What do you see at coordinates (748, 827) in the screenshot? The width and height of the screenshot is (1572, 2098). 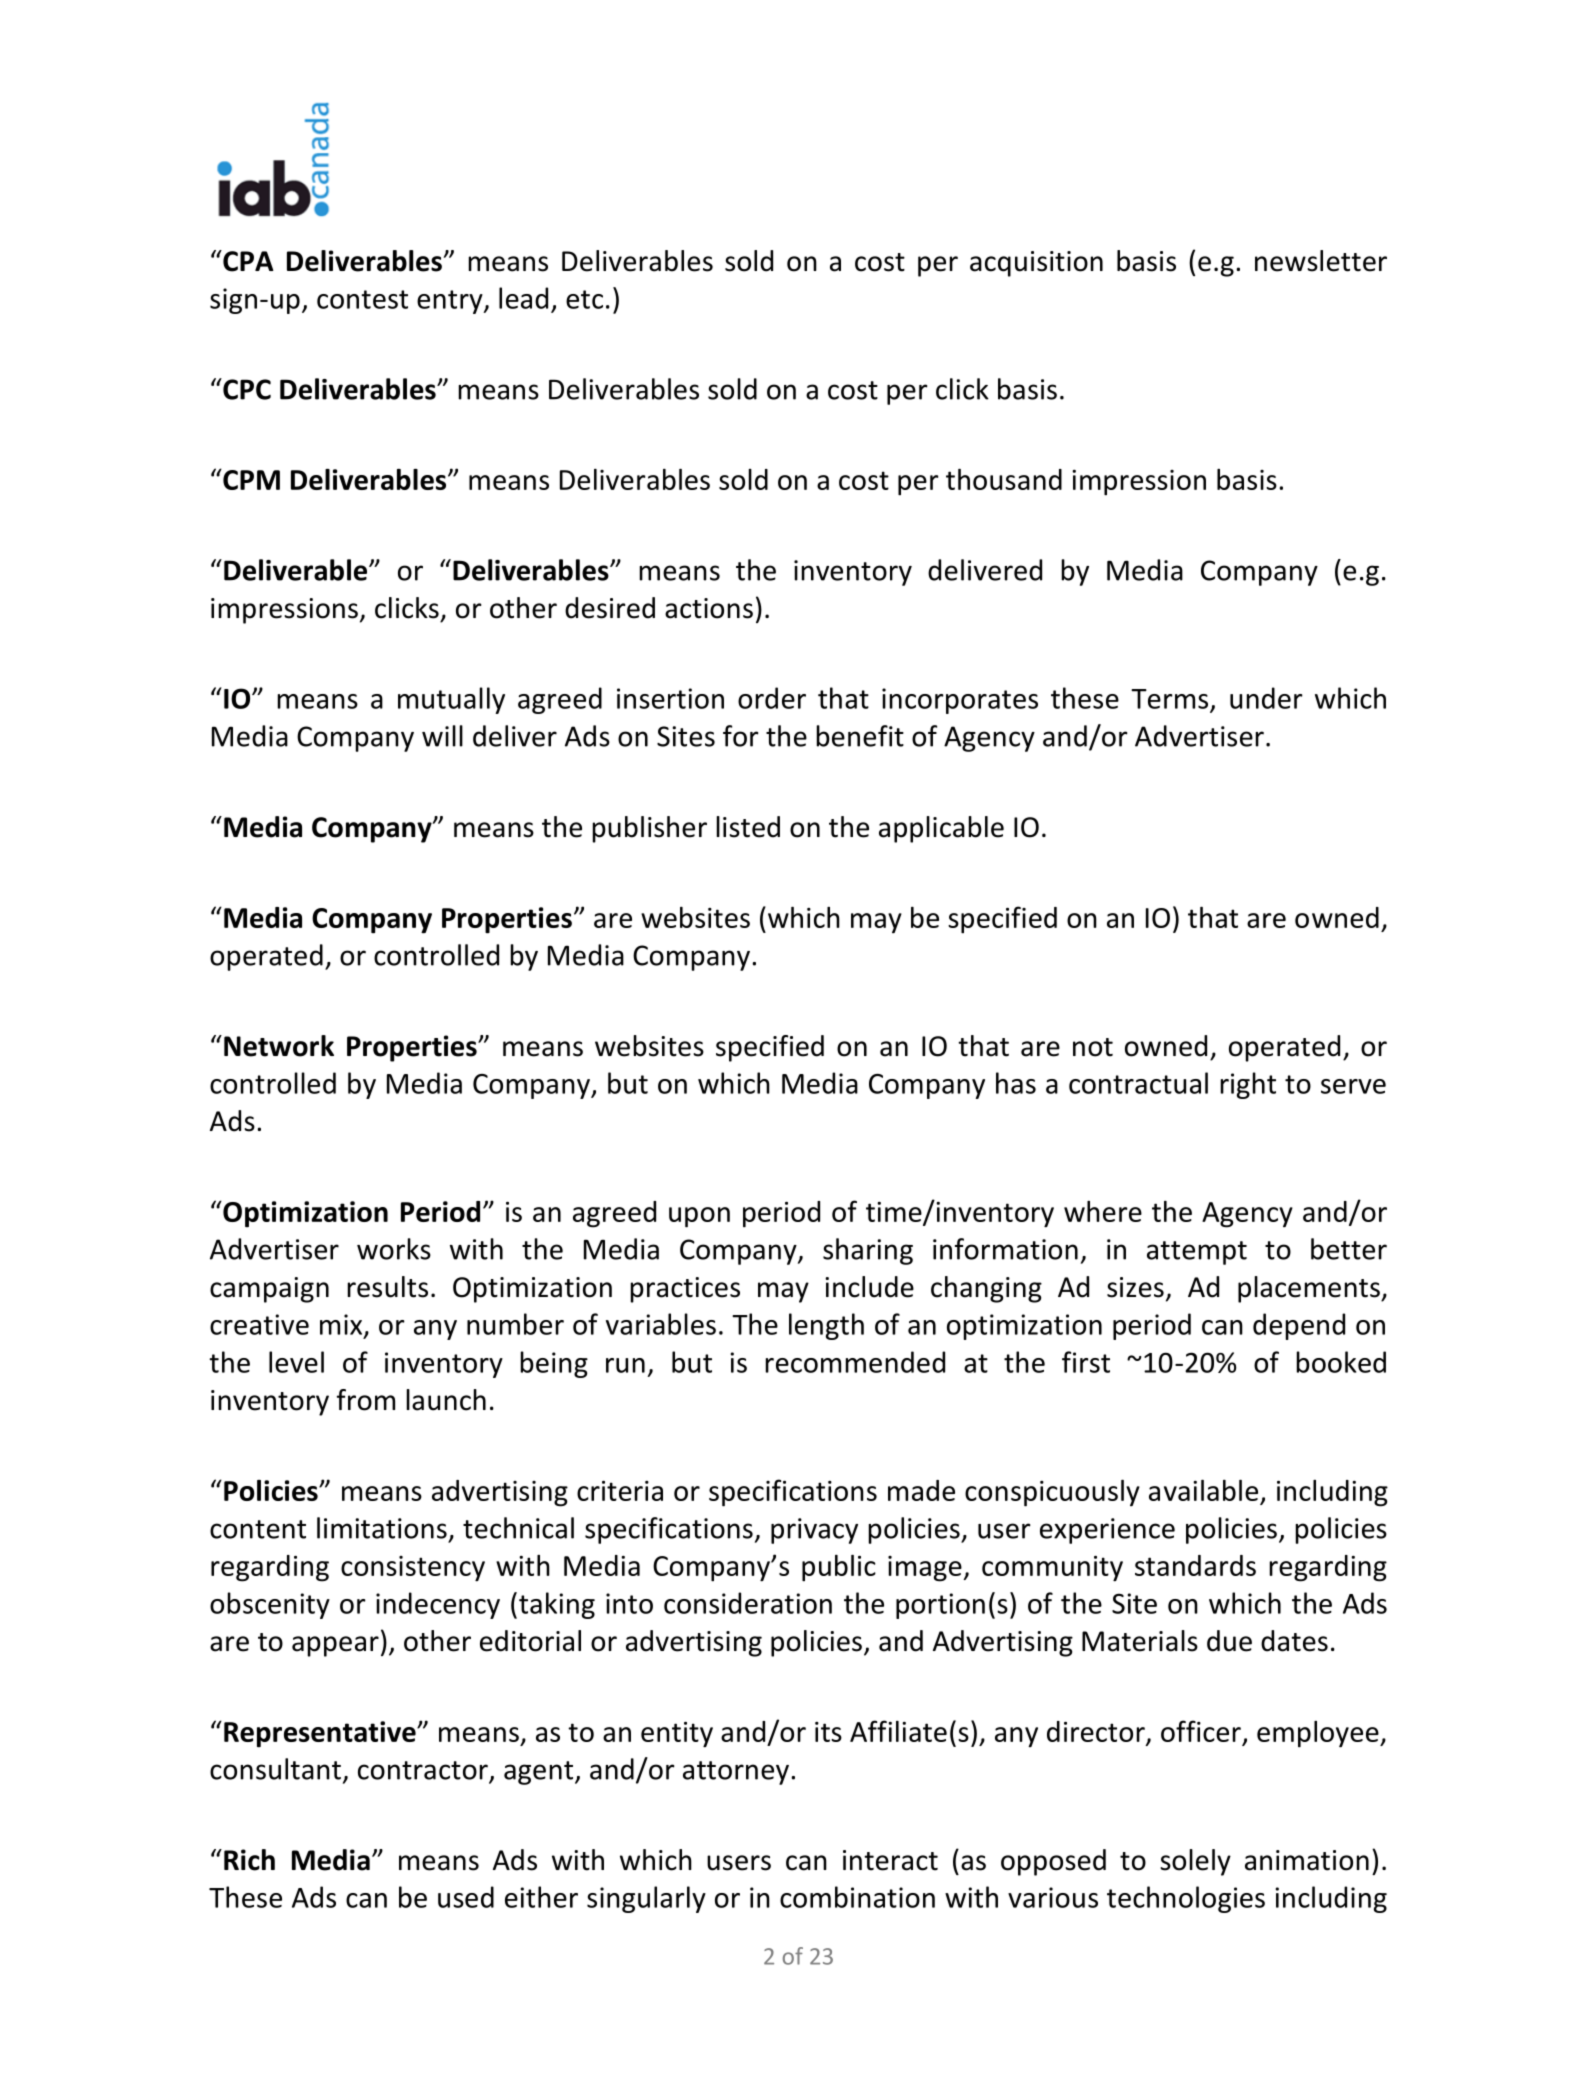 I see `listed` at bounding box center [748, 827].
